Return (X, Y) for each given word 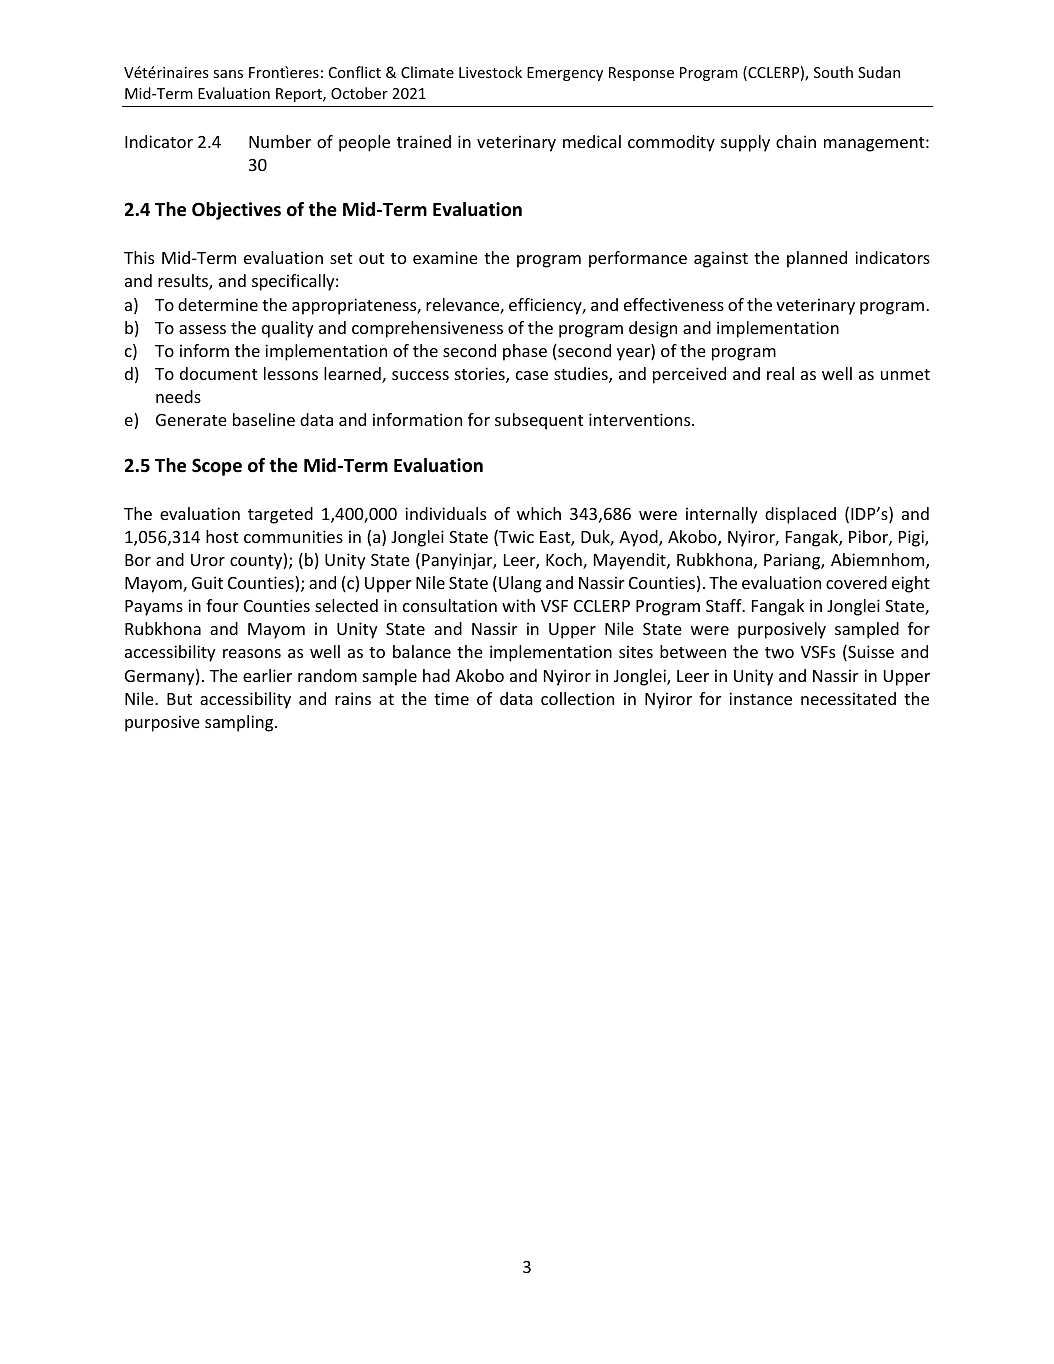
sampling (240, 723)
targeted (280, 515)
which (539, 513)
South (833, 72)
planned (817, 259)
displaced (800, 515)
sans (228, 74)
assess (202, 329)
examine (445, 257)
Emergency (565, 74)
